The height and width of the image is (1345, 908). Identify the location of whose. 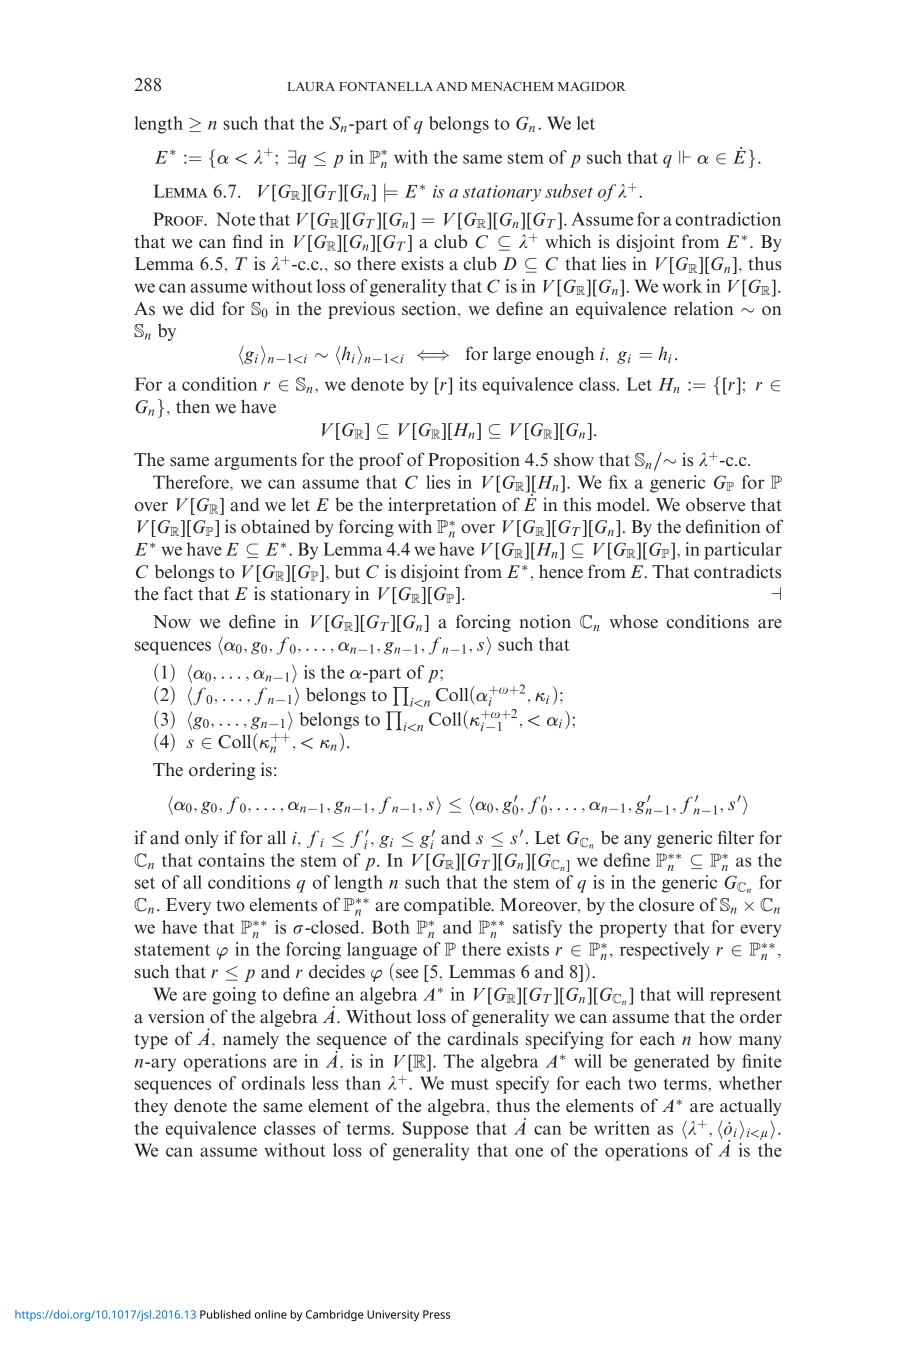
(634, 621).
